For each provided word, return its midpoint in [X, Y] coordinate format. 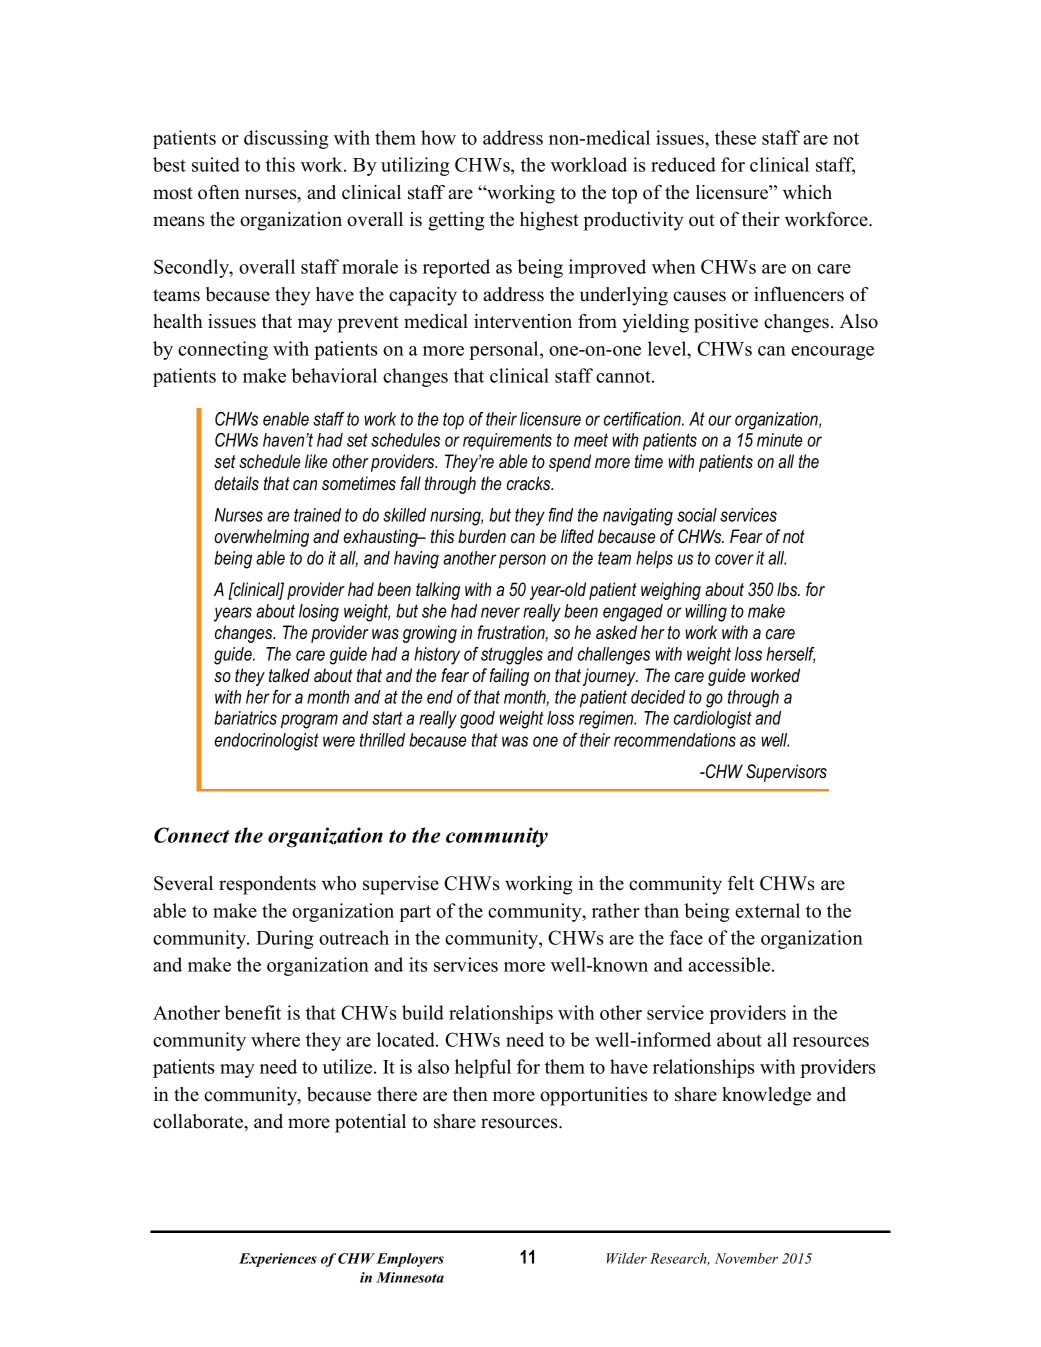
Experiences [278, 1260]
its [418, 964]
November [746, 1258]
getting [456, 221]
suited [216, 164]
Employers [410, 1260]
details [237, 483]
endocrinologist [267, 742]
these [735, 137]
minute [779, 440]
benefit [252, 1012]
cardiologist [713, 720]
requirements [507, 442]
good [477, 720]
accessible [730, 964]
